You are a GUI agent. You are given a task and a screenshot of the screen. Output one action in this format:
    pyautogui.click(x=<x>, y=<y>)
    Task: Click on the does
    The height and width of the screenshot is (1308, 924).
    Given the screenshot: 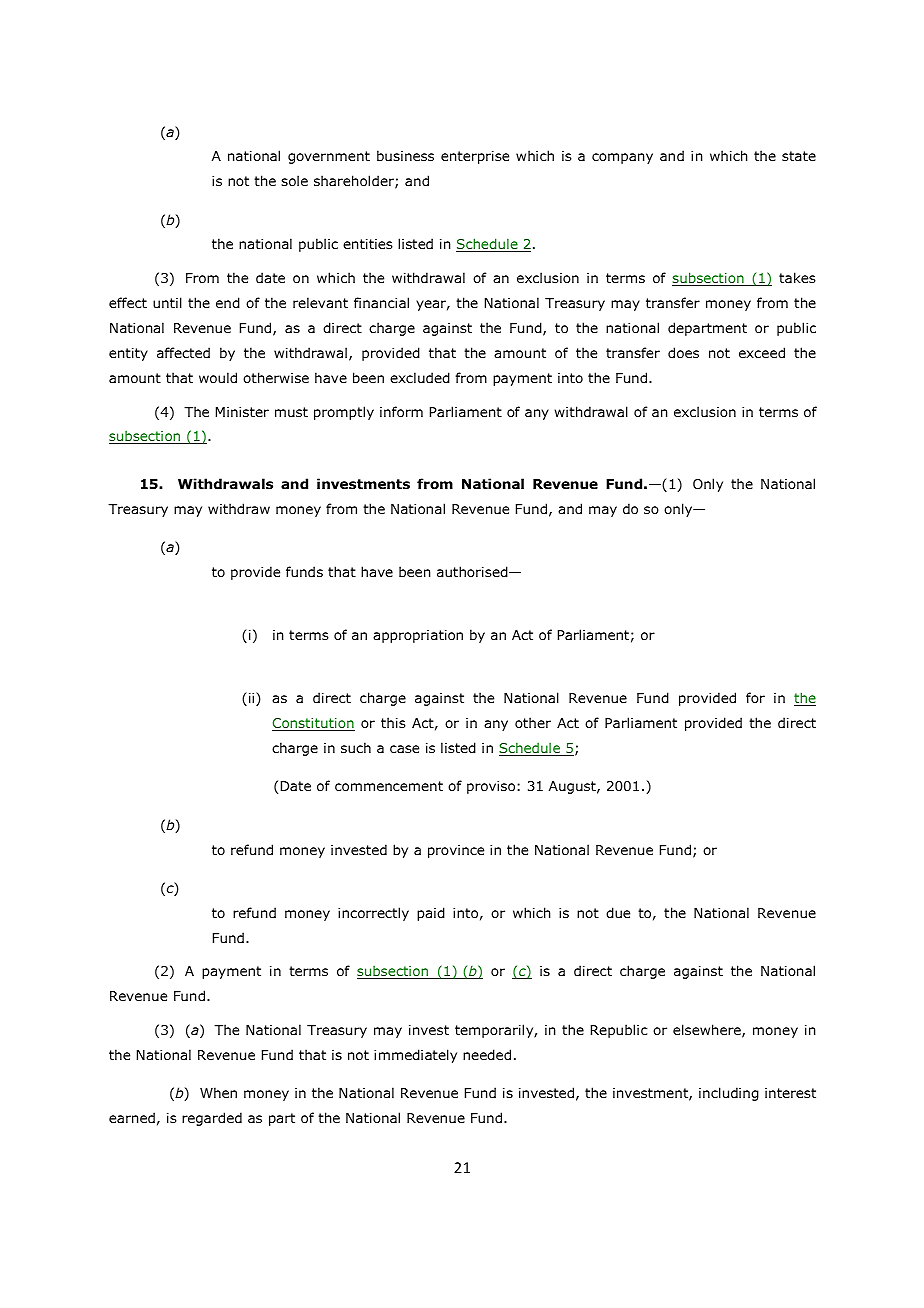 What is the action you would take?
    pyautogui.click(x=683, y=353)
